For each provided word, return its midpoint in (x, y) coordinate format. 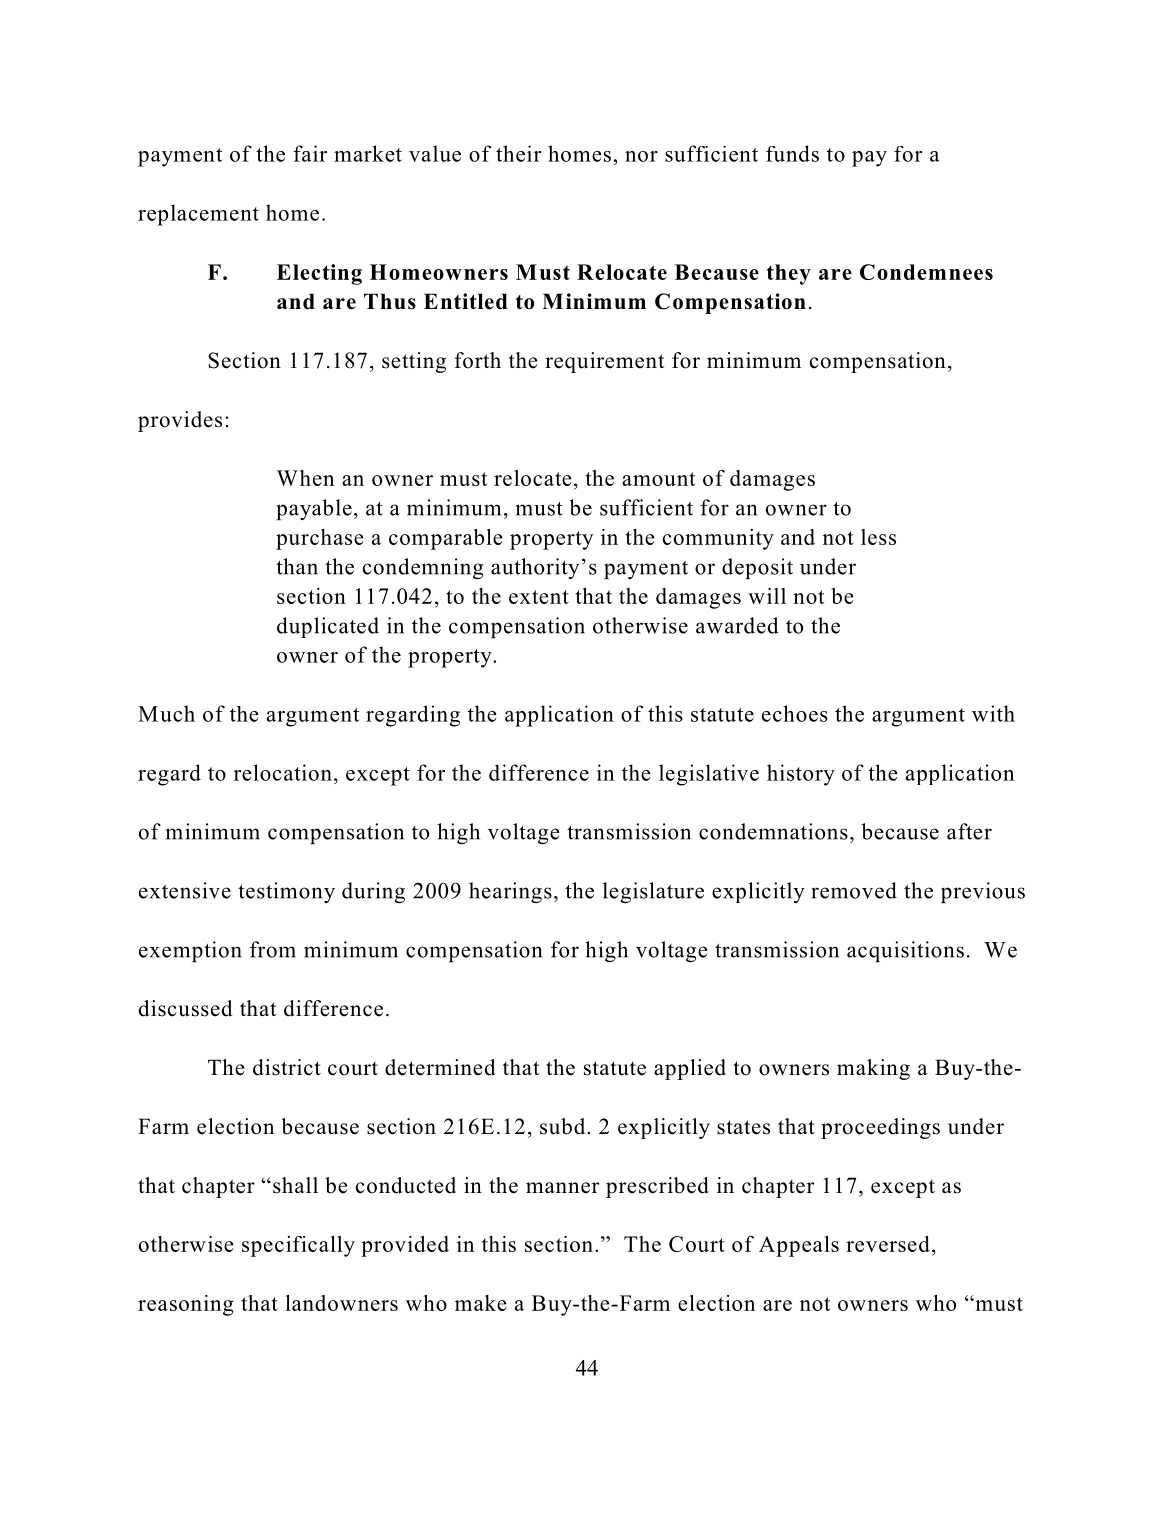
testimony (286, 892)
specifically (298, 1246)
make (480, 1303)
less (878, 537)
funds (792, 153)
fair (310, 153)
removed (854, 890)
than (297, 566)
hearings (510, 892)
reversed (888, 1244)
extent (539, 597)
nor (641, 156)
